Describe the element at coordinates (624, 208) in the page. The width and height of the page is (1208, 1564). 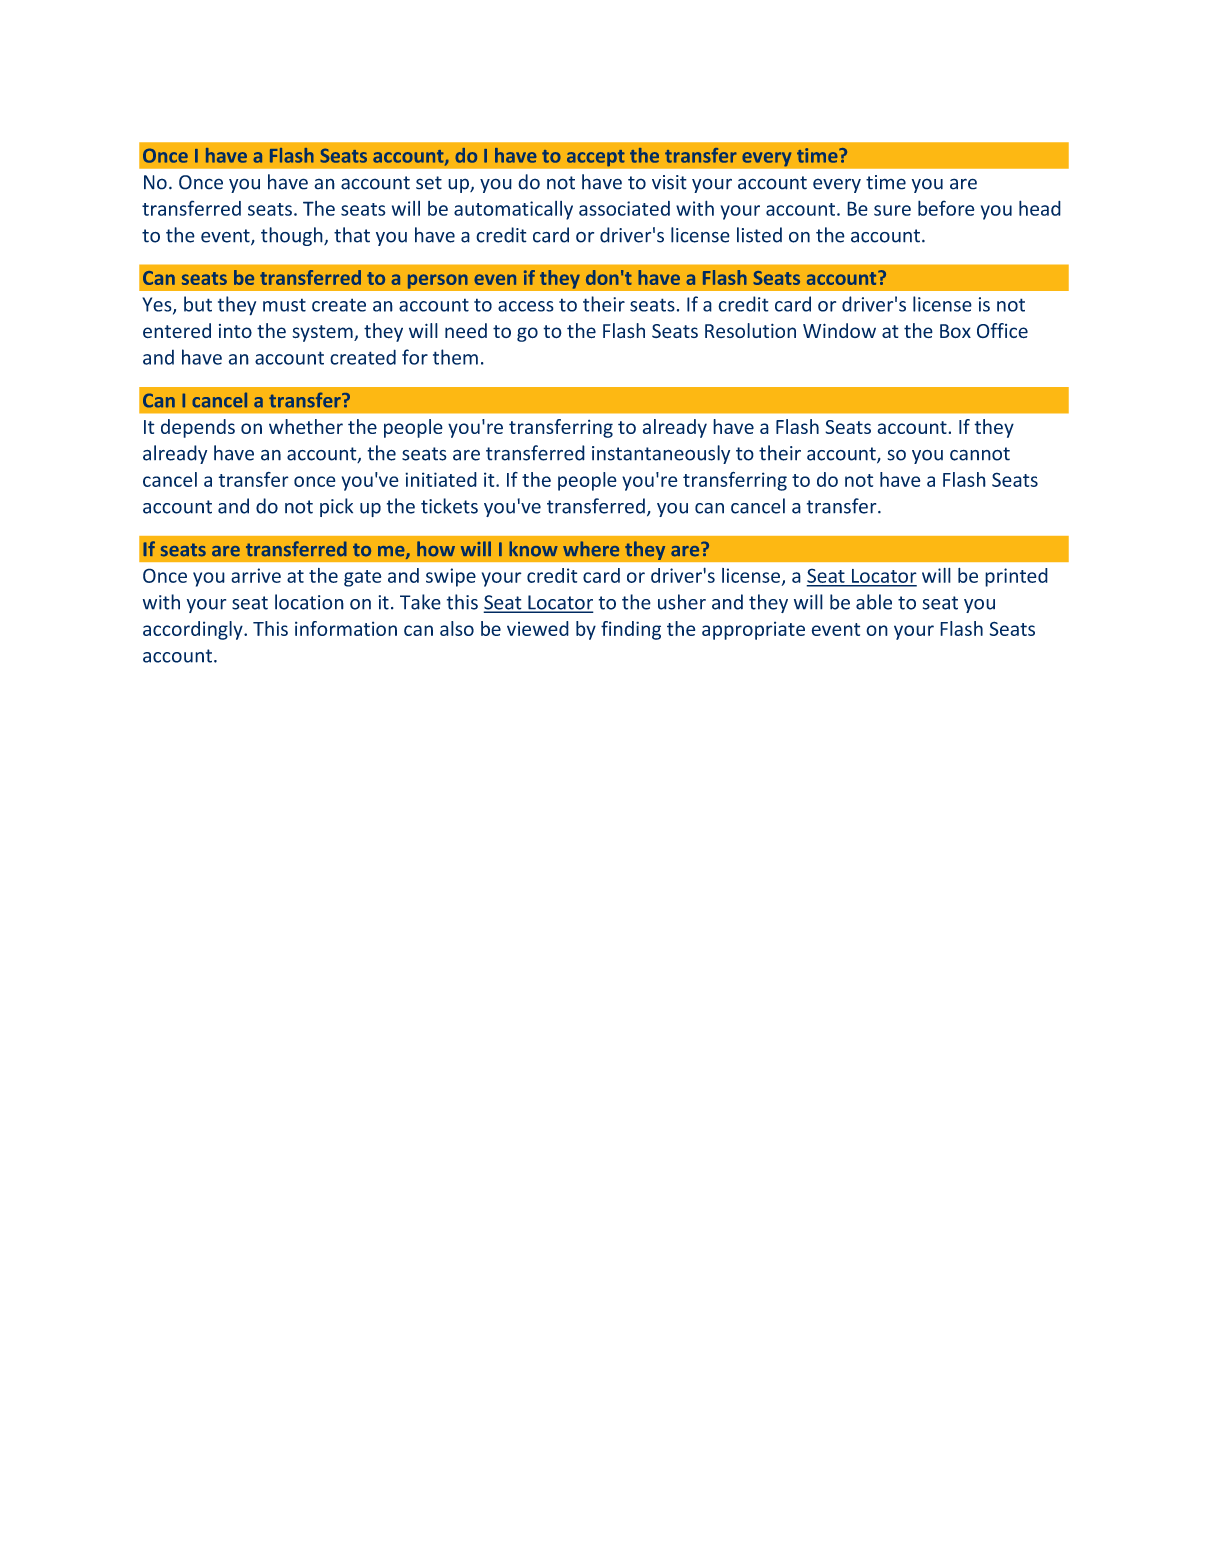
I see `associated` at that location.
